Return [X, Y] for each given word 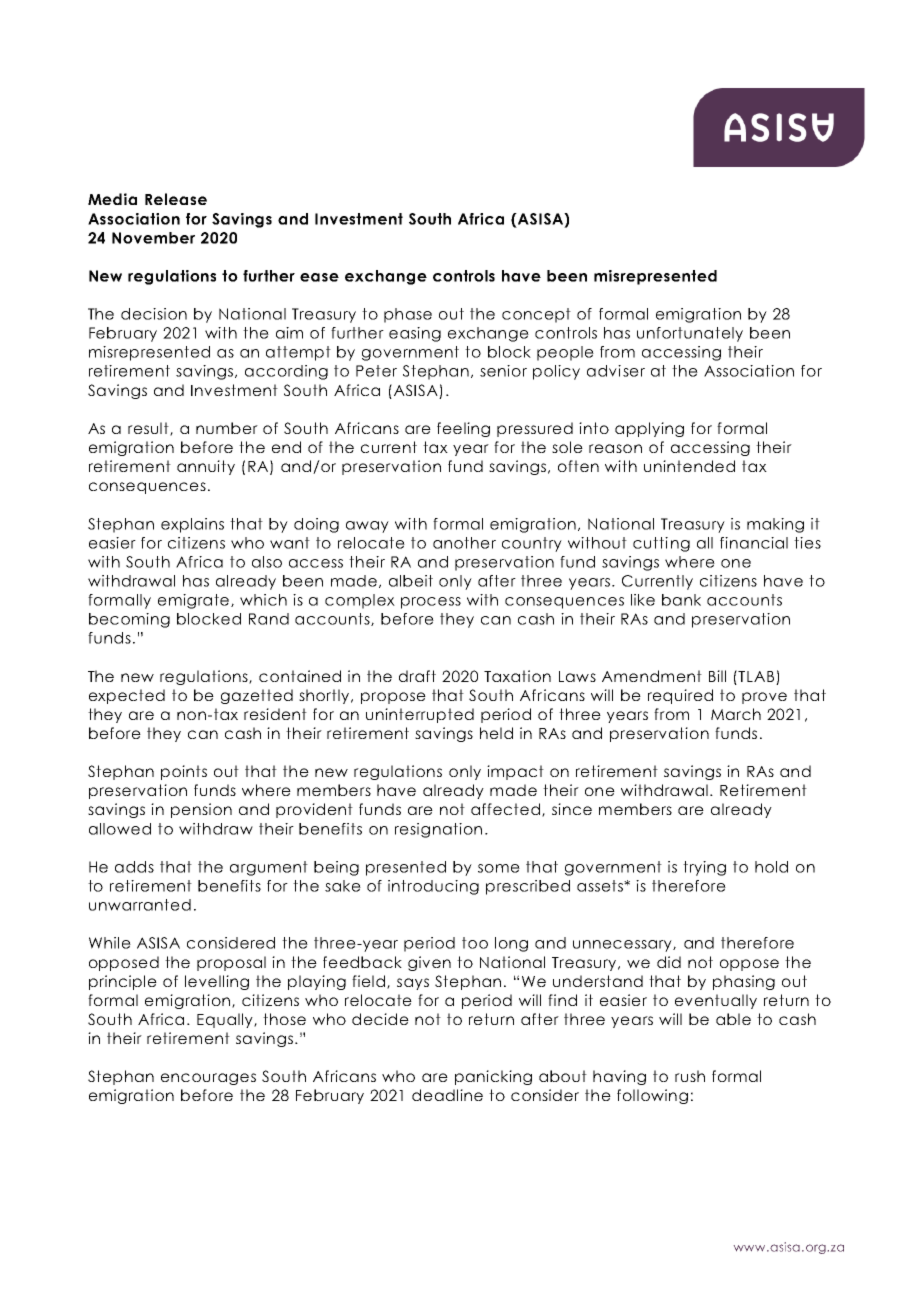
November [153, 238]
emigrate [195, 601]
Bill [717, 676]
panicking [493, 1077]
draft [417, 676]
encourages [208, 1079]
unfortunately [690, 334]
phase [408, 315]
